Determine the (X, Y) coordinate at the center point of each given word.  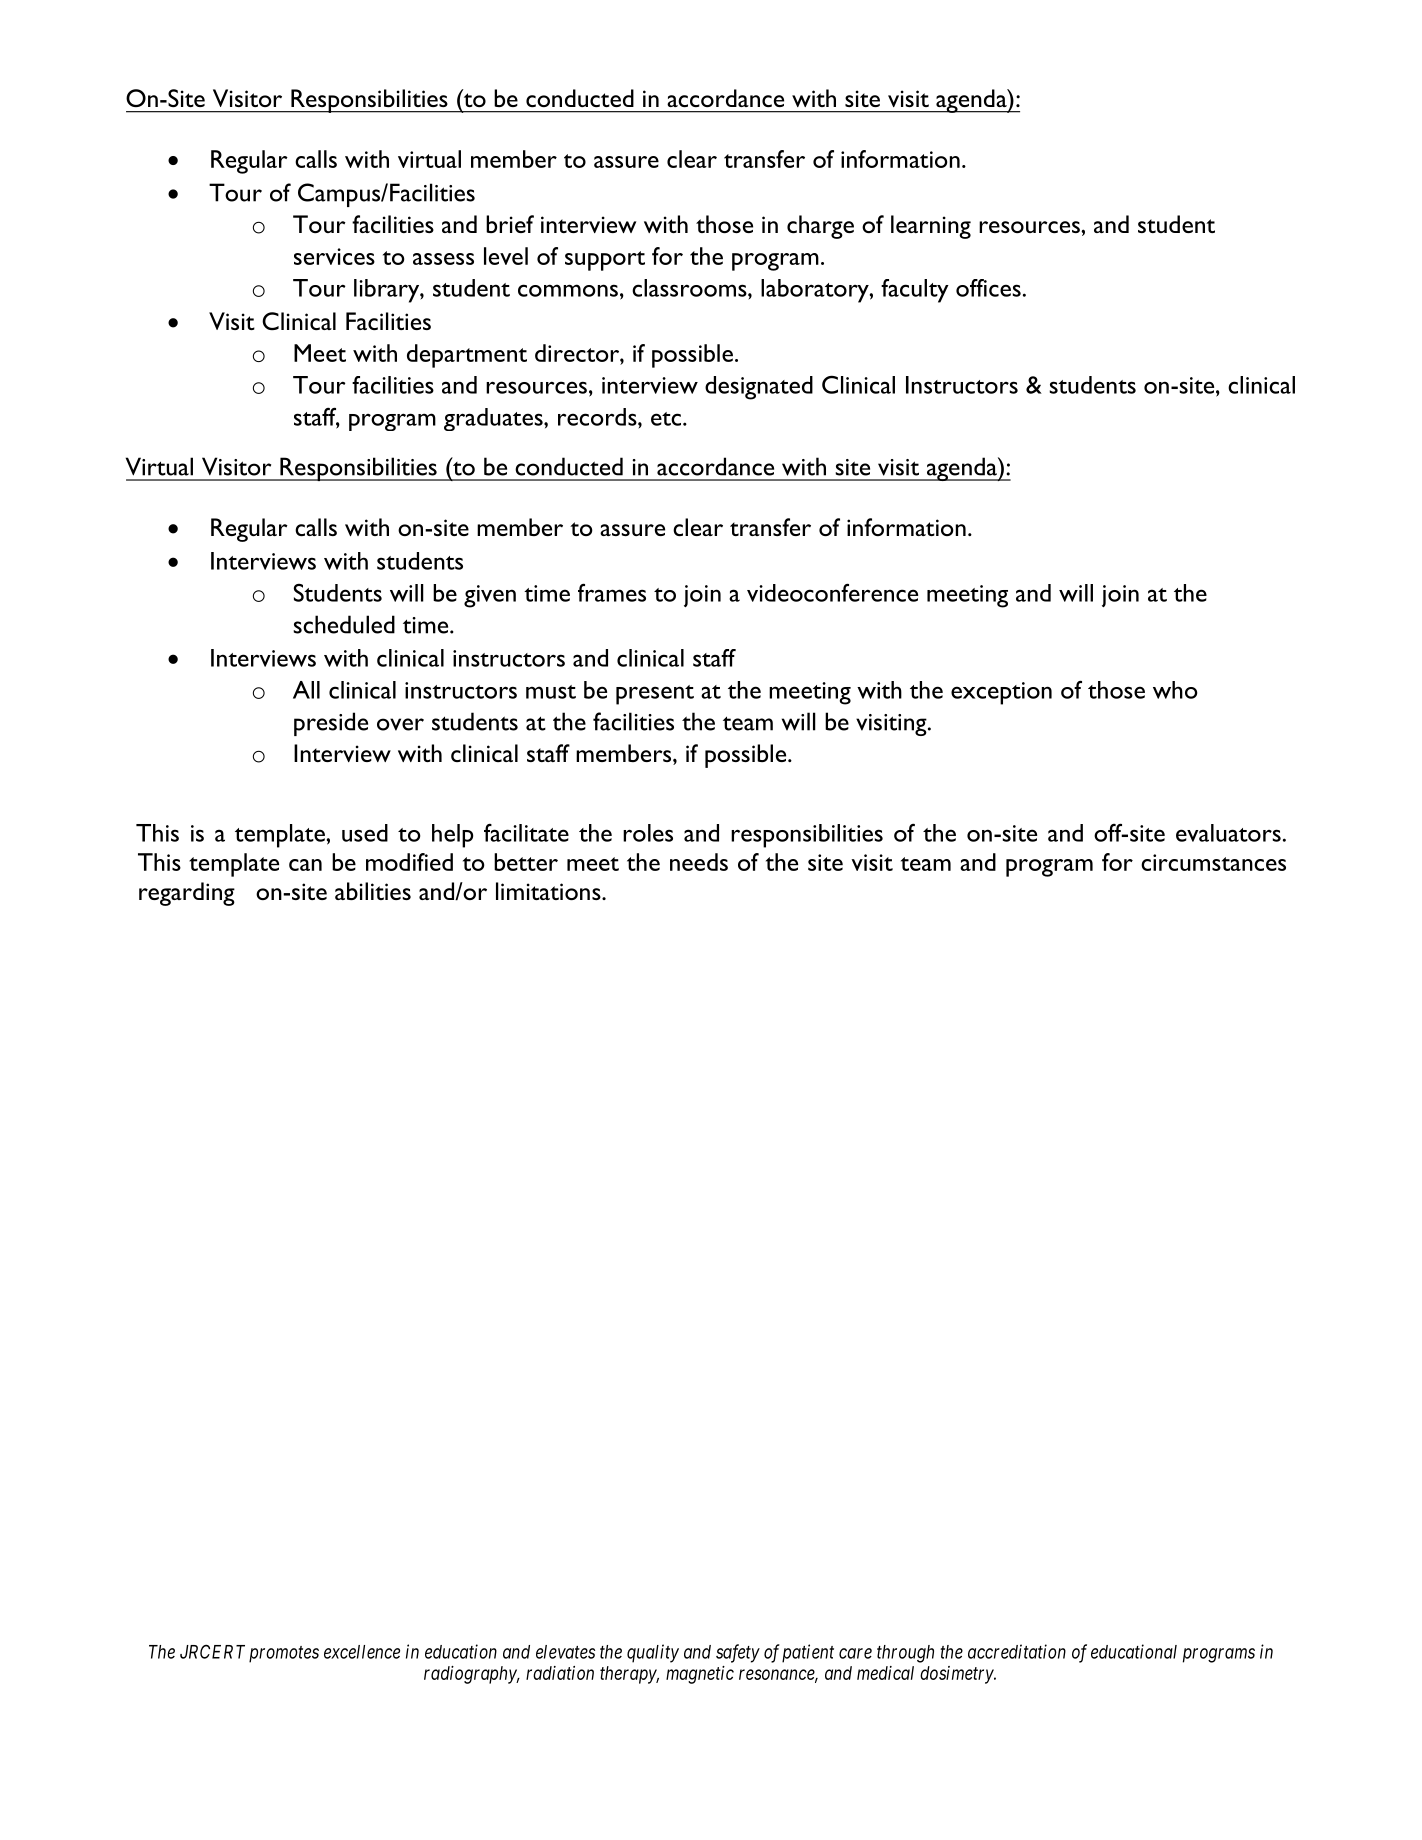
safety (738, 1653)
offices (988, 288)
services (334, 256)
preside (331, 724)
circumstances (1213, 862)
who (1175, 690)
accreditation (1017, 1651)
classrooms (690, 288)
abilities (373, 891)
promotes (284, 1654)
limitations (549, 891)
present (655, 695)
